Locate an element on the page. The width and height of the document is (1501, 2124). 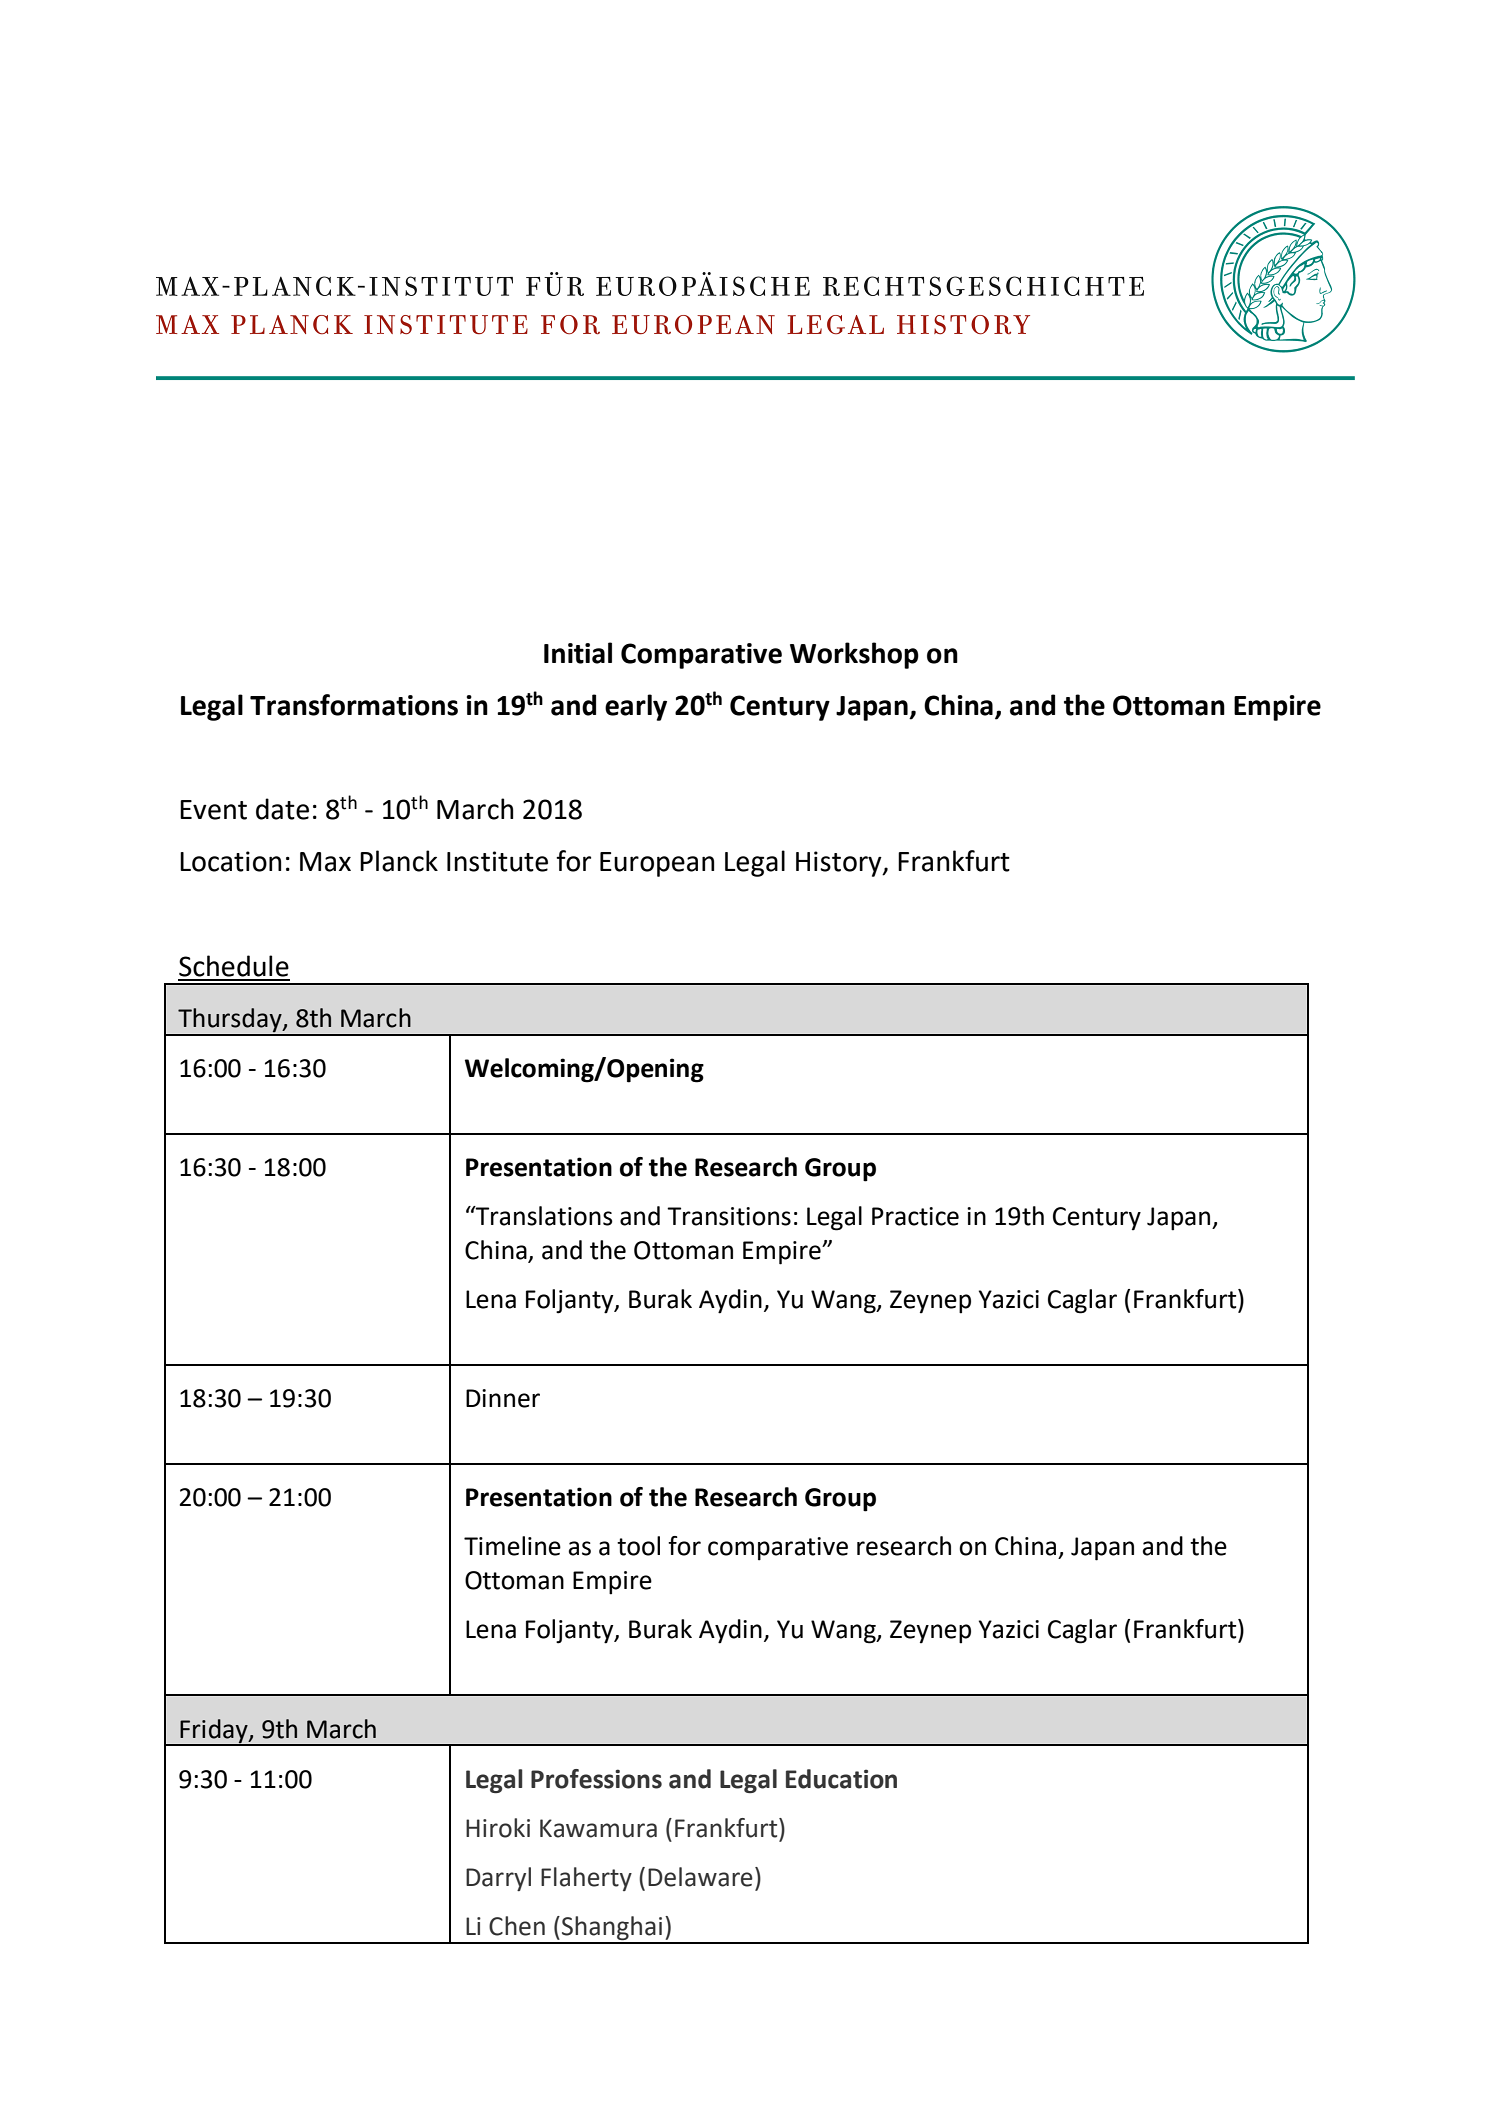
Workshop is located at coordinates (854, 655).
